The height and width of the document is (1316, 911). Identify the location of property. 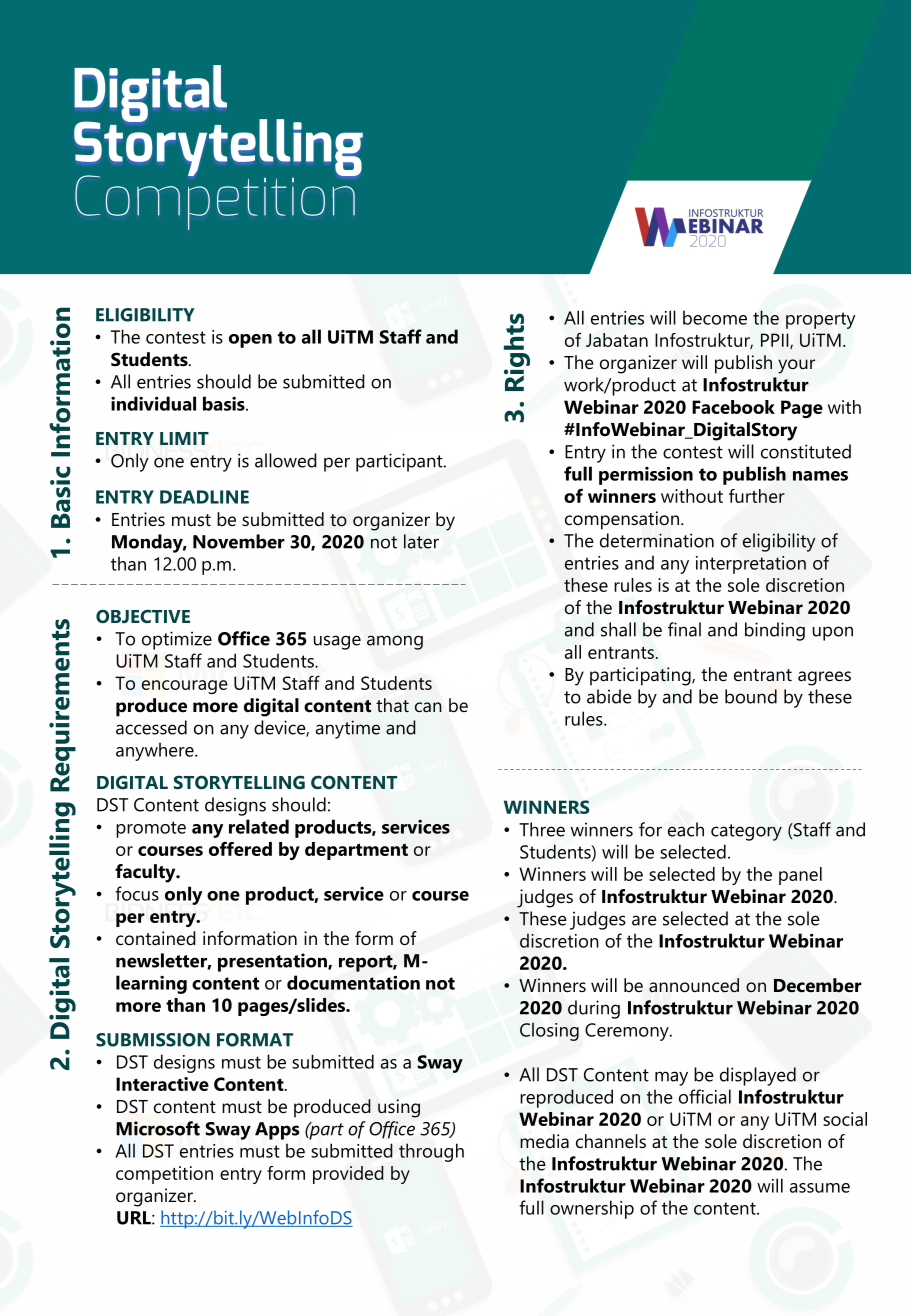
(820, 320).
